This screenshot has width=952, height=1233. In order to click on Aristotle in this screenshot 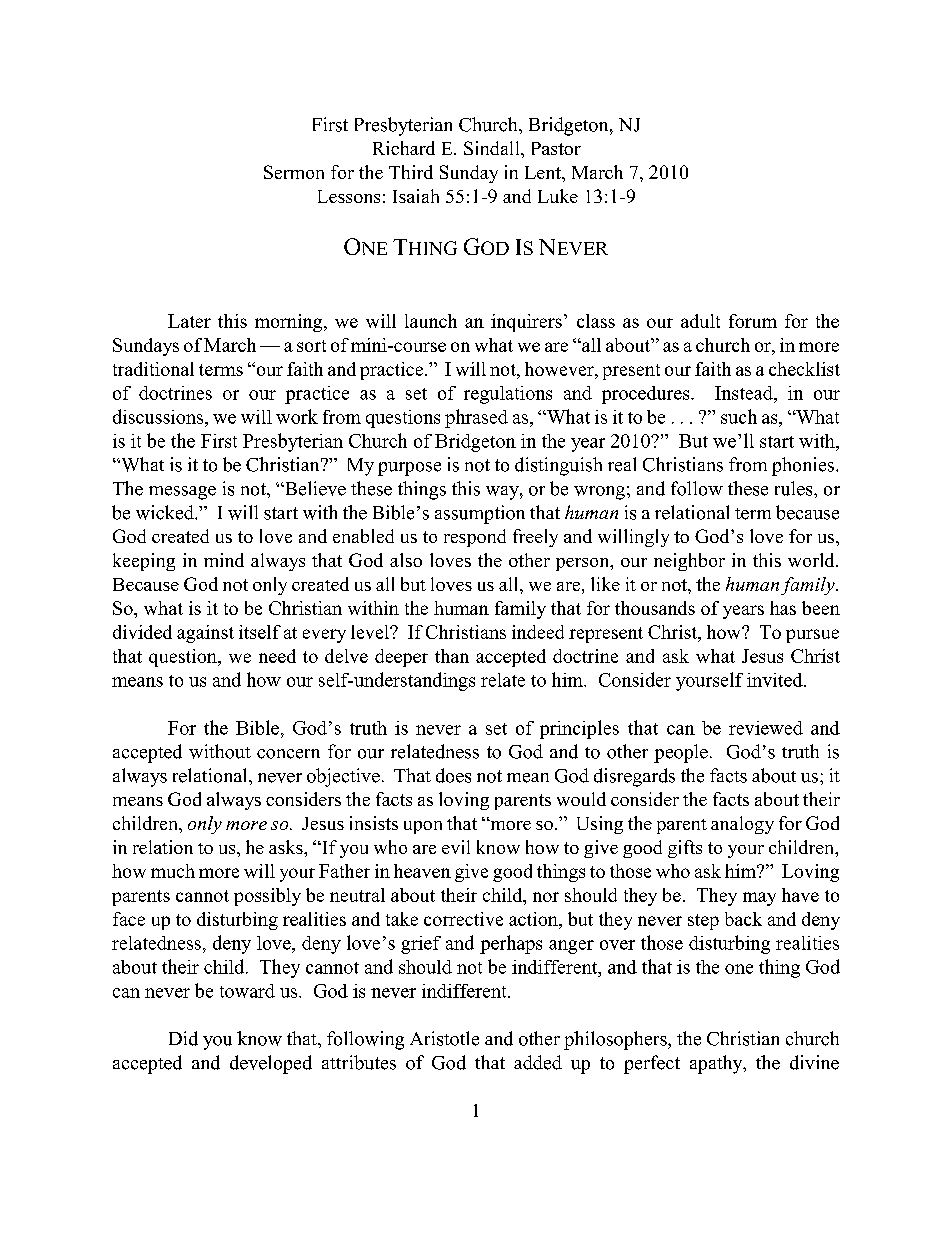, I will do `click(444, 1038)`.
